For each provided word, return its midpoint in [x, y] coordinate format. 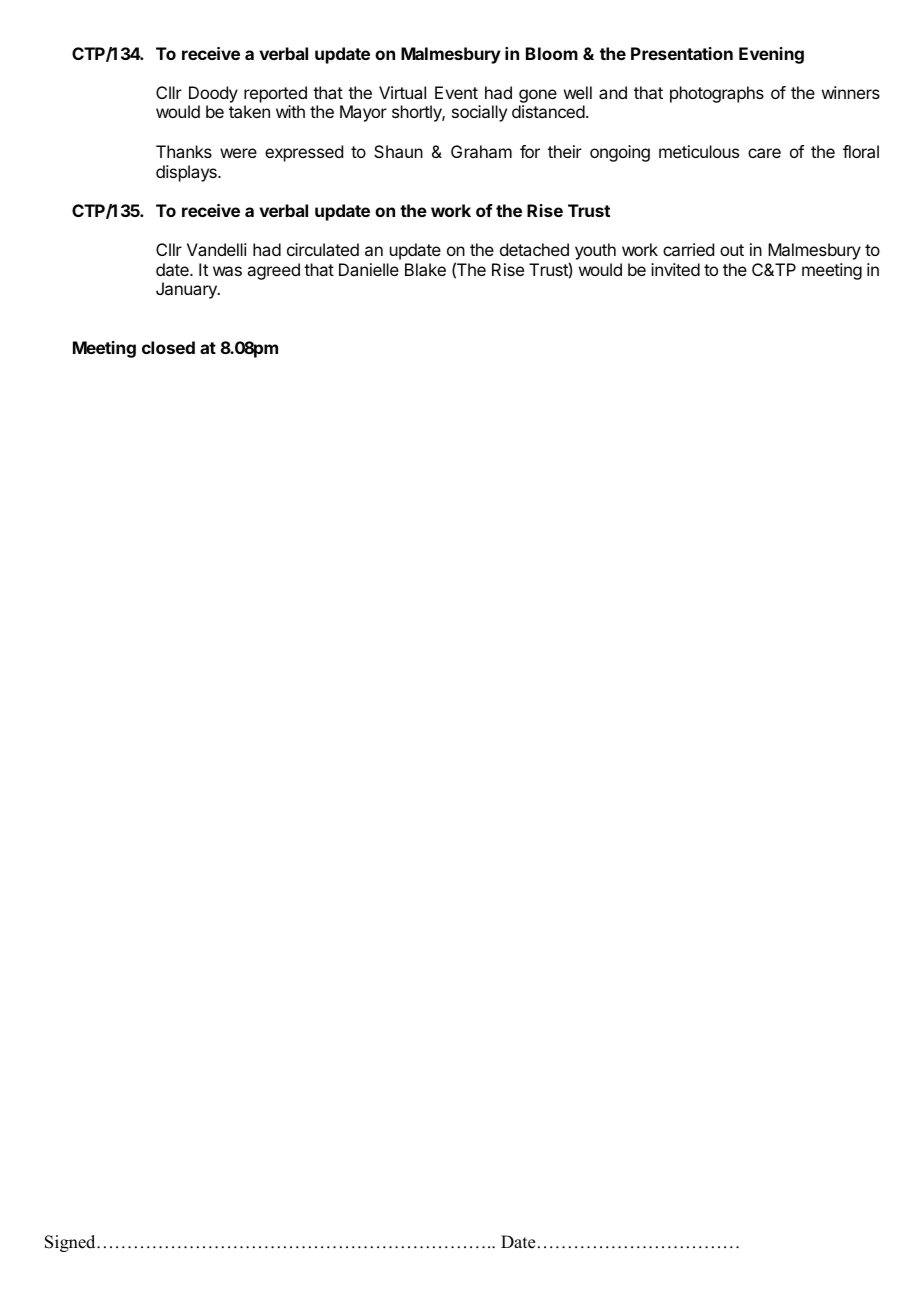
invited [675, 269]
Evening [771, 55]
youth [595, 251]
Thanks [184, 151]
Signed [71, 1243]
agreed [273, 271]
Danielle [369, 269]
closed [168, 347]
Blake [425, 269]
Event [456, 92]
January [187, 290]
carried [688, 249]
